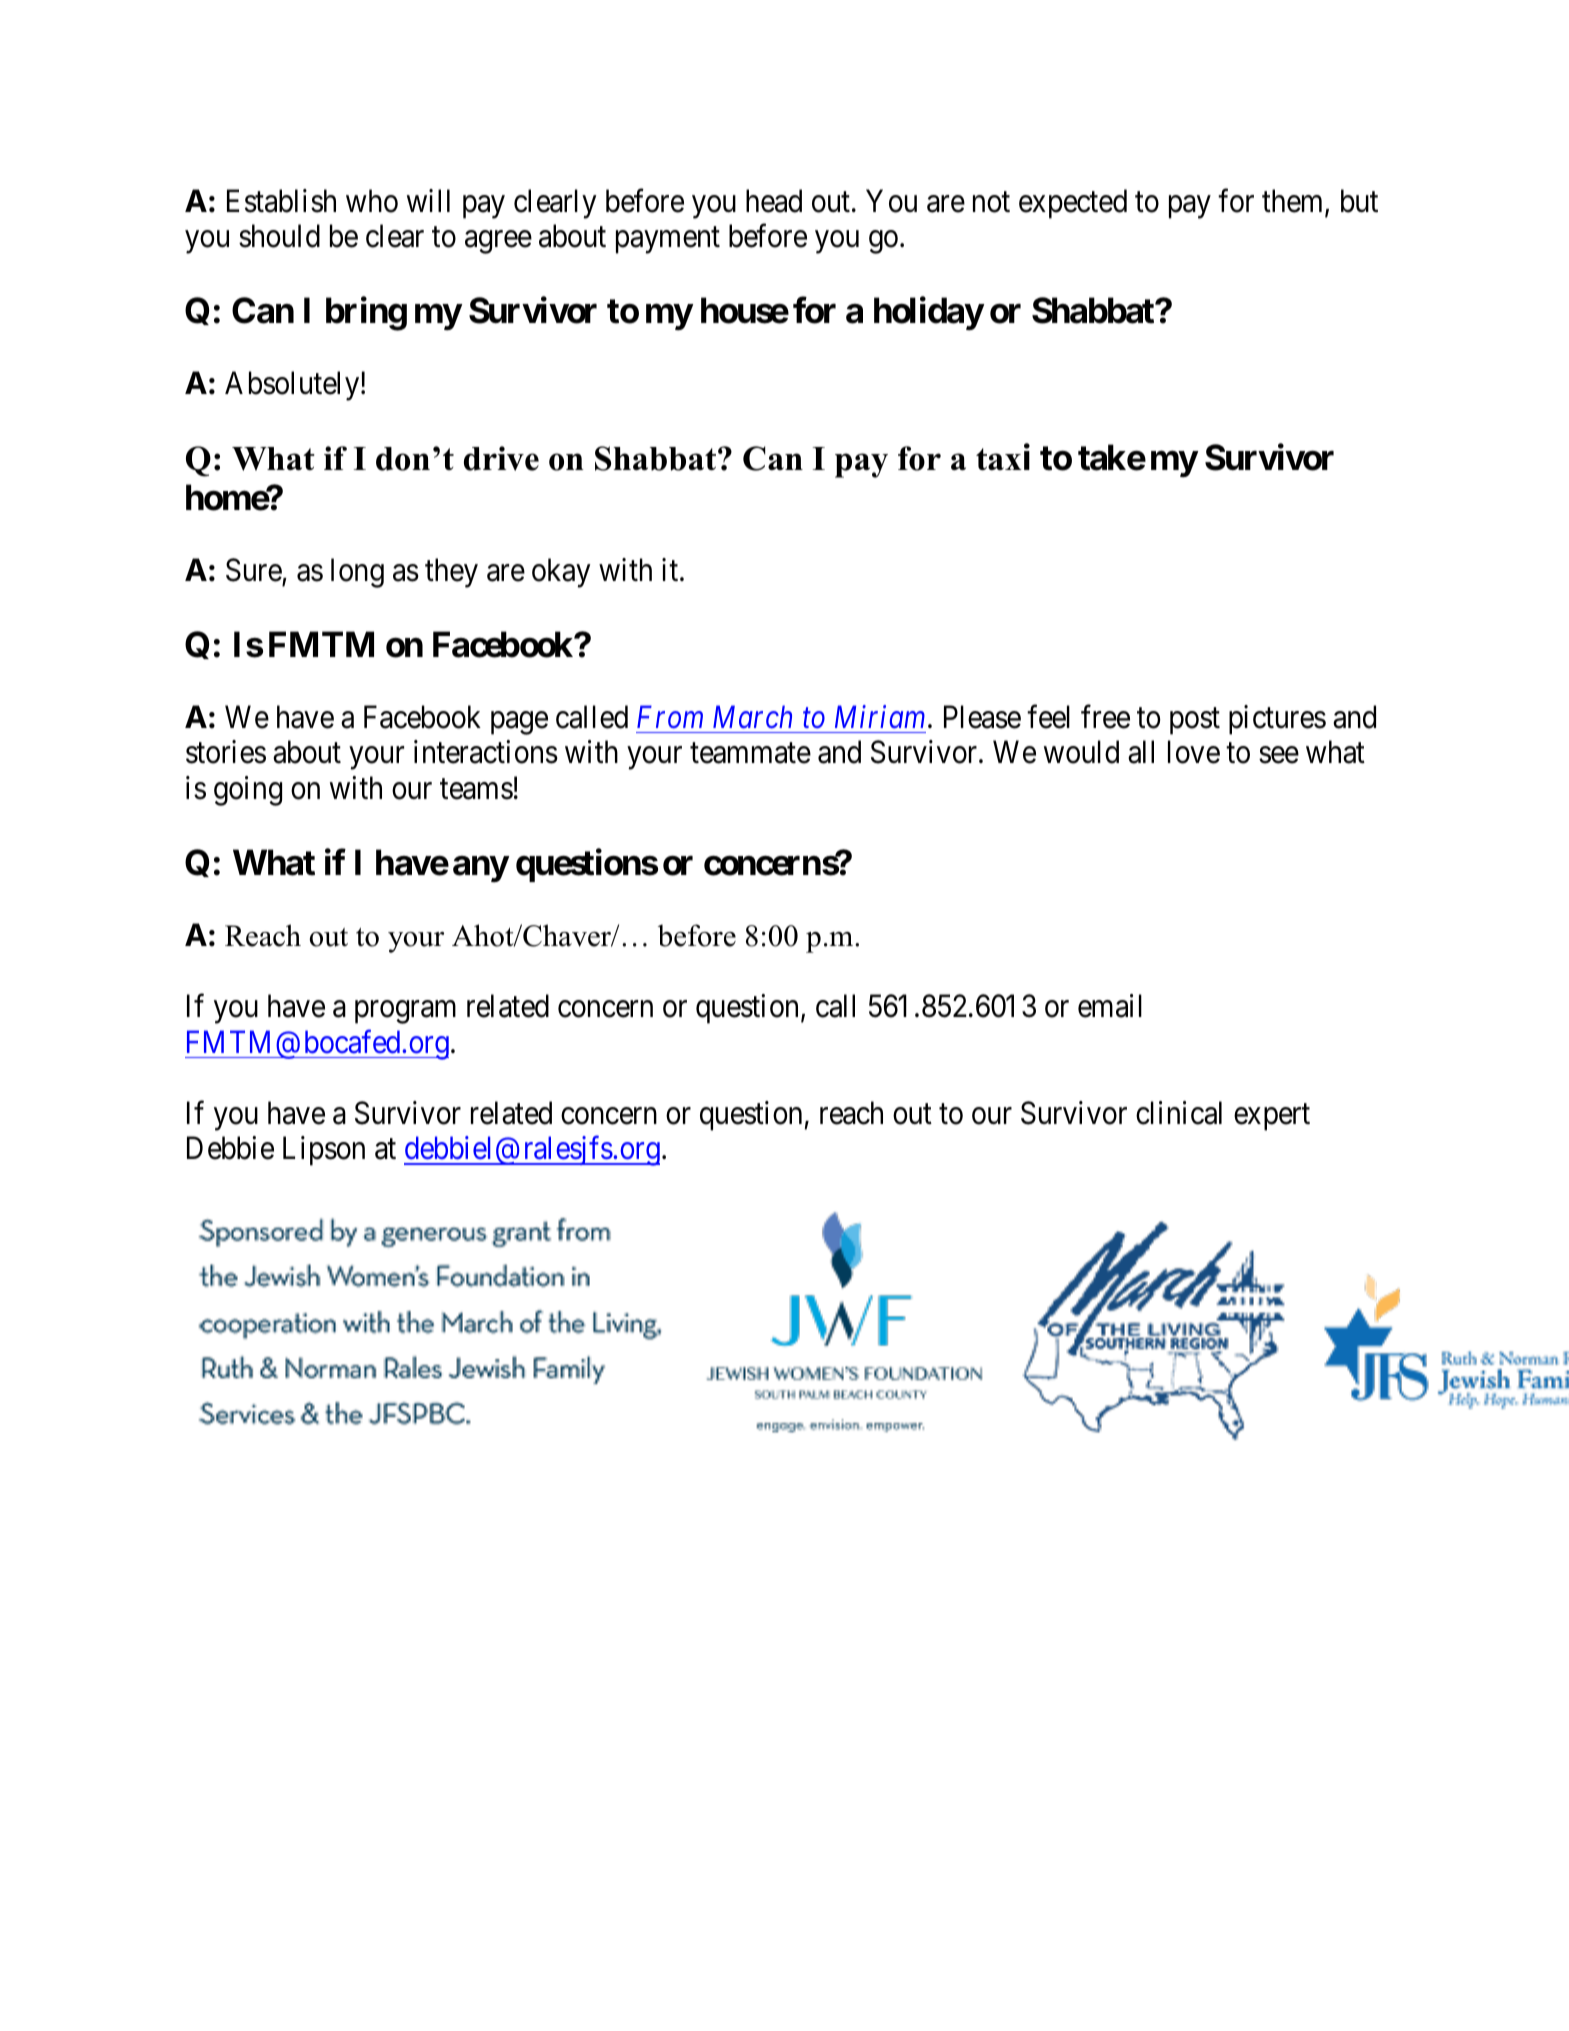 The width and height of the image is (1569, 2031). Describe the element at coordinates (1179, 1113) in the image. I see `clinical` at that location.
